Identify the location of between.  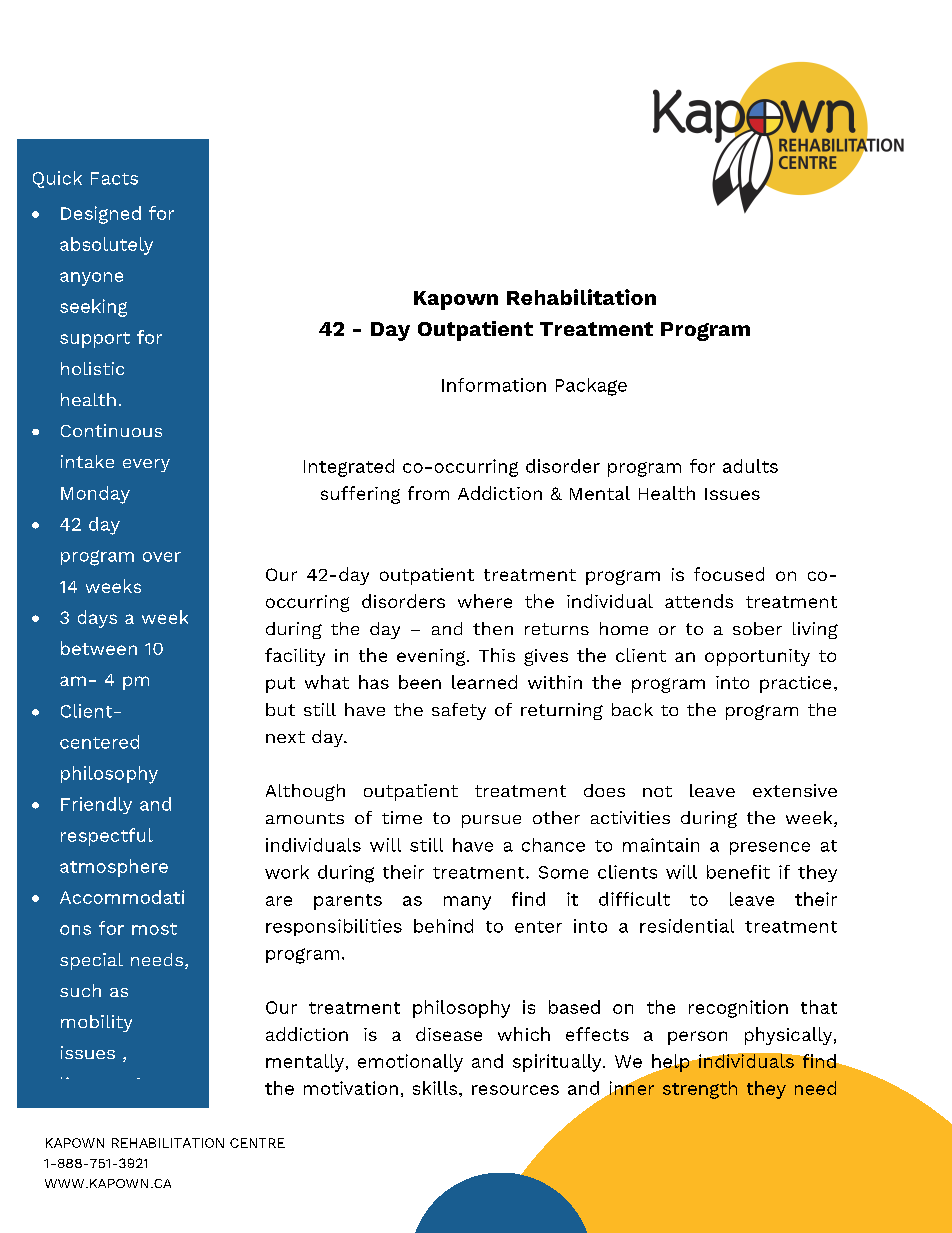
(99, 648).
